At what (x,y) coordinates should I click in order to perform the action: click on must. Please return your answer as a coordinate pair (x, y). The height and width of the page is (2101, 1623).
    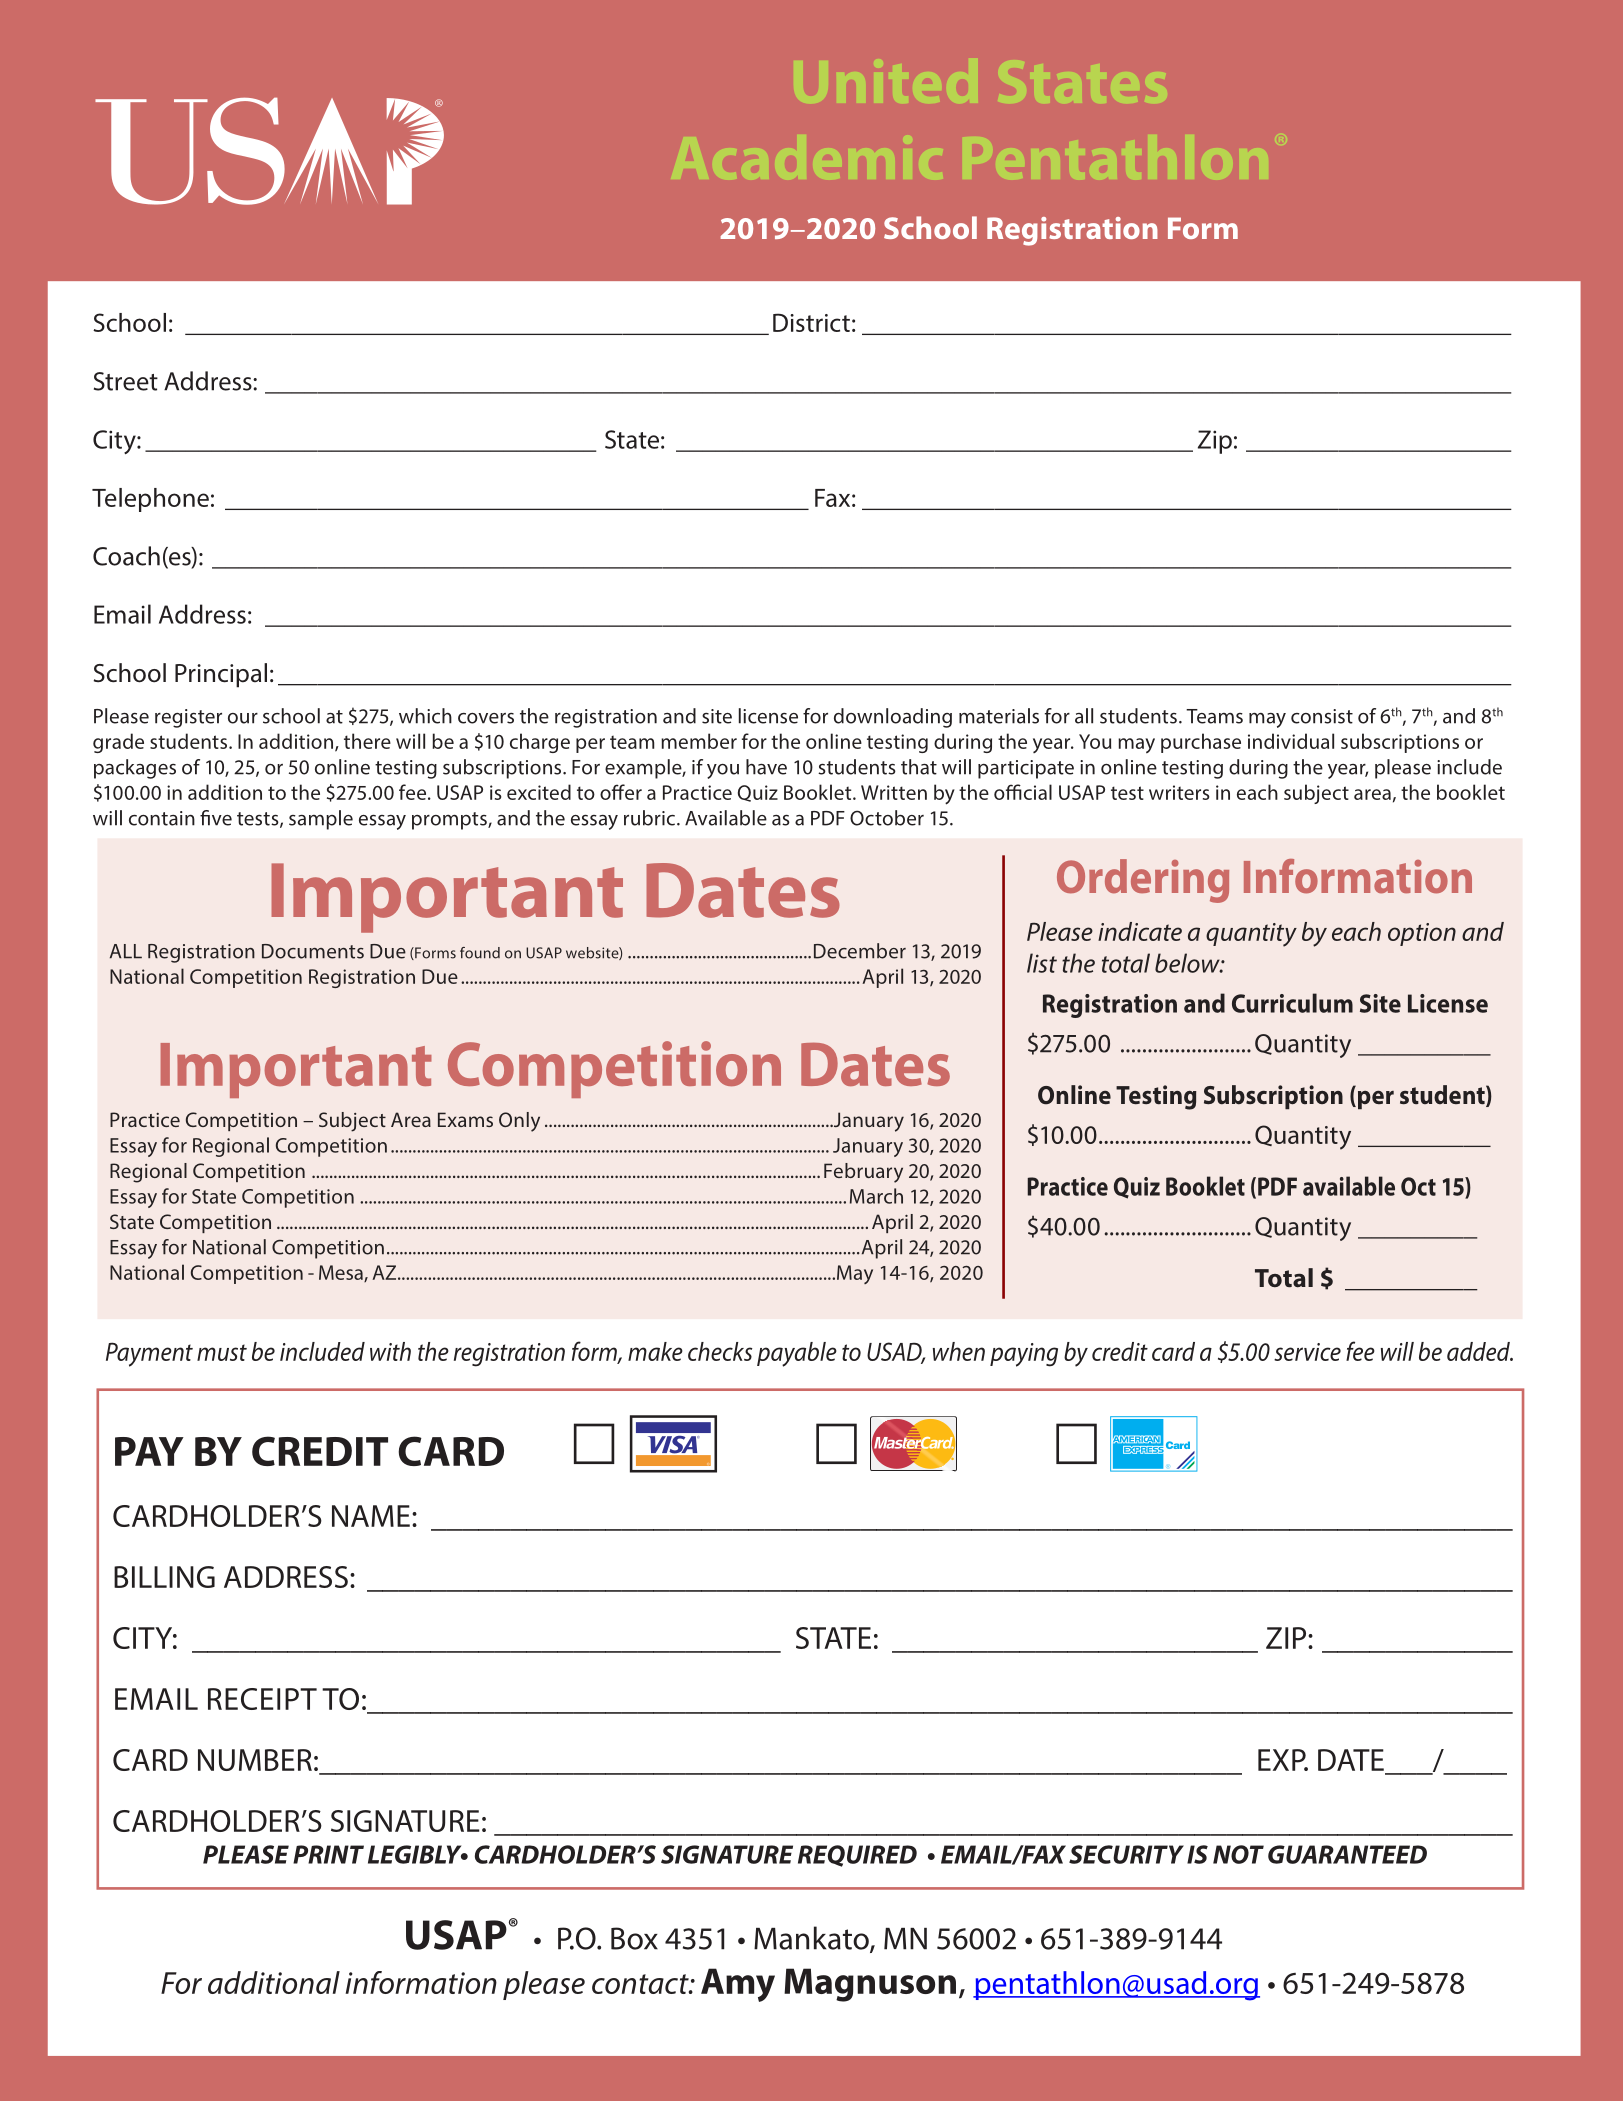
    Looking at the image, I should click on (222, 1352).
